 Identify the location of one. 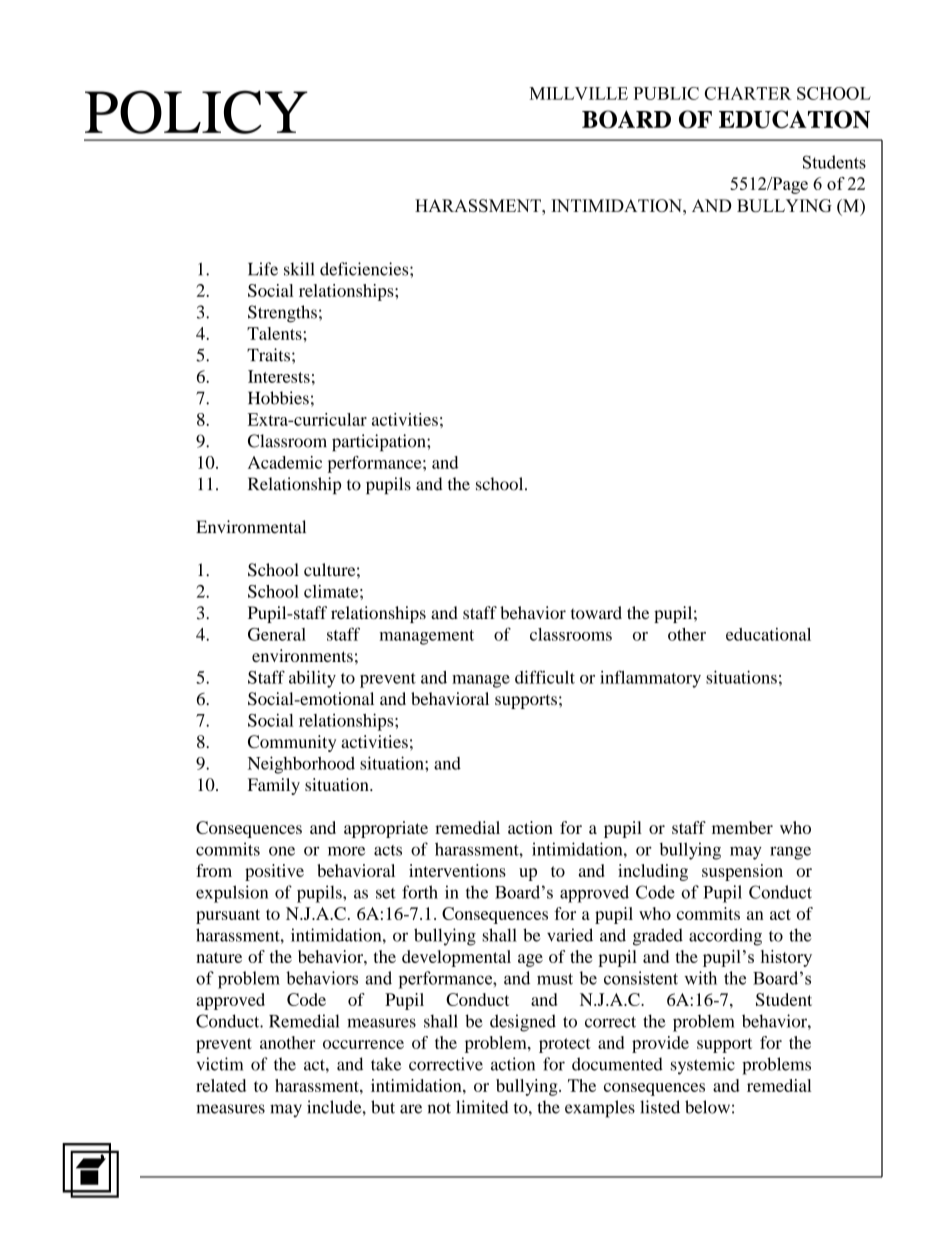
(282, 851).
